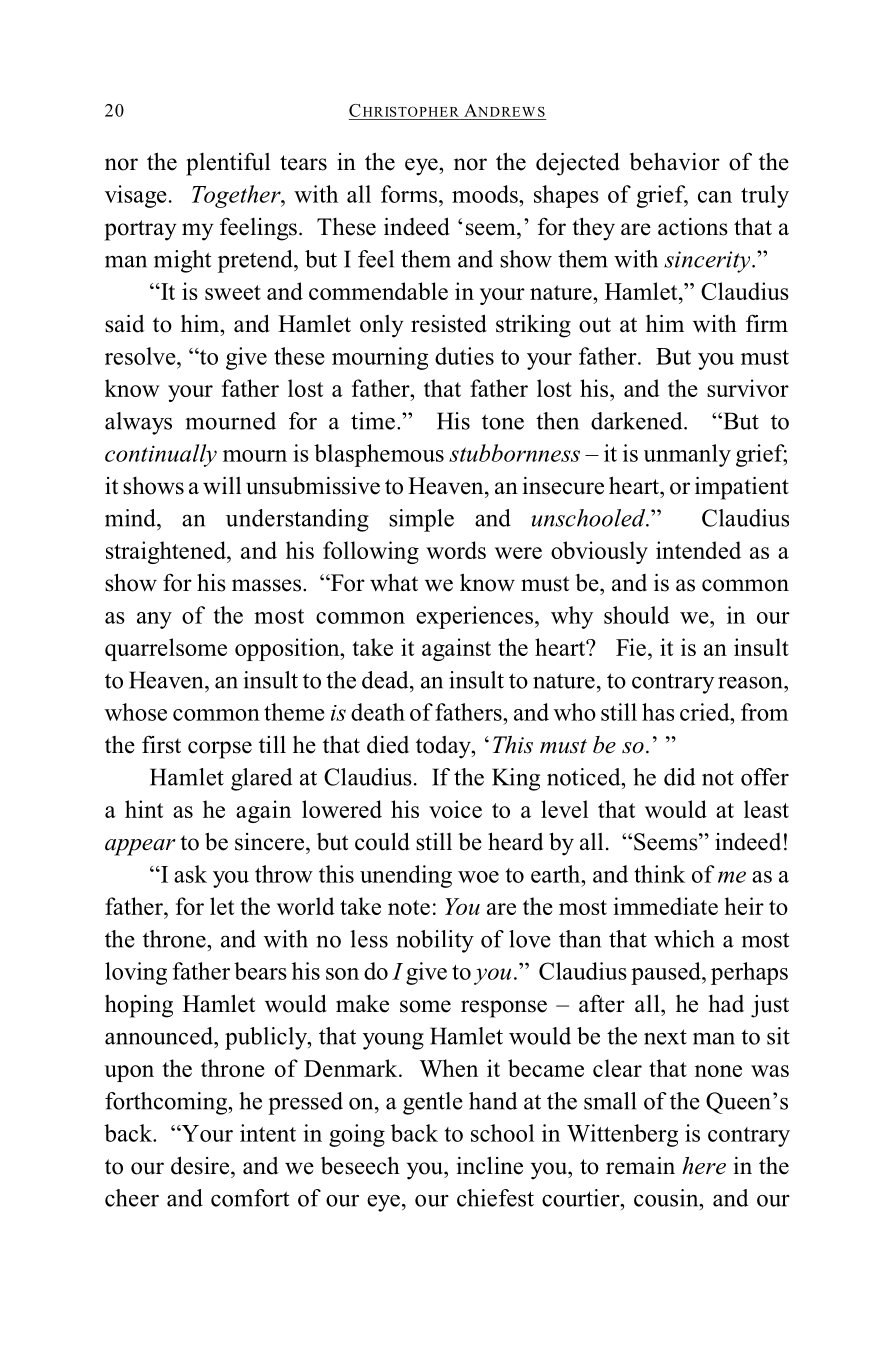 The width and height of the screenshot is (896, 1345). Describe the element at coordinates (200, 1165) in the screenshot. I see `desire` at that location.
